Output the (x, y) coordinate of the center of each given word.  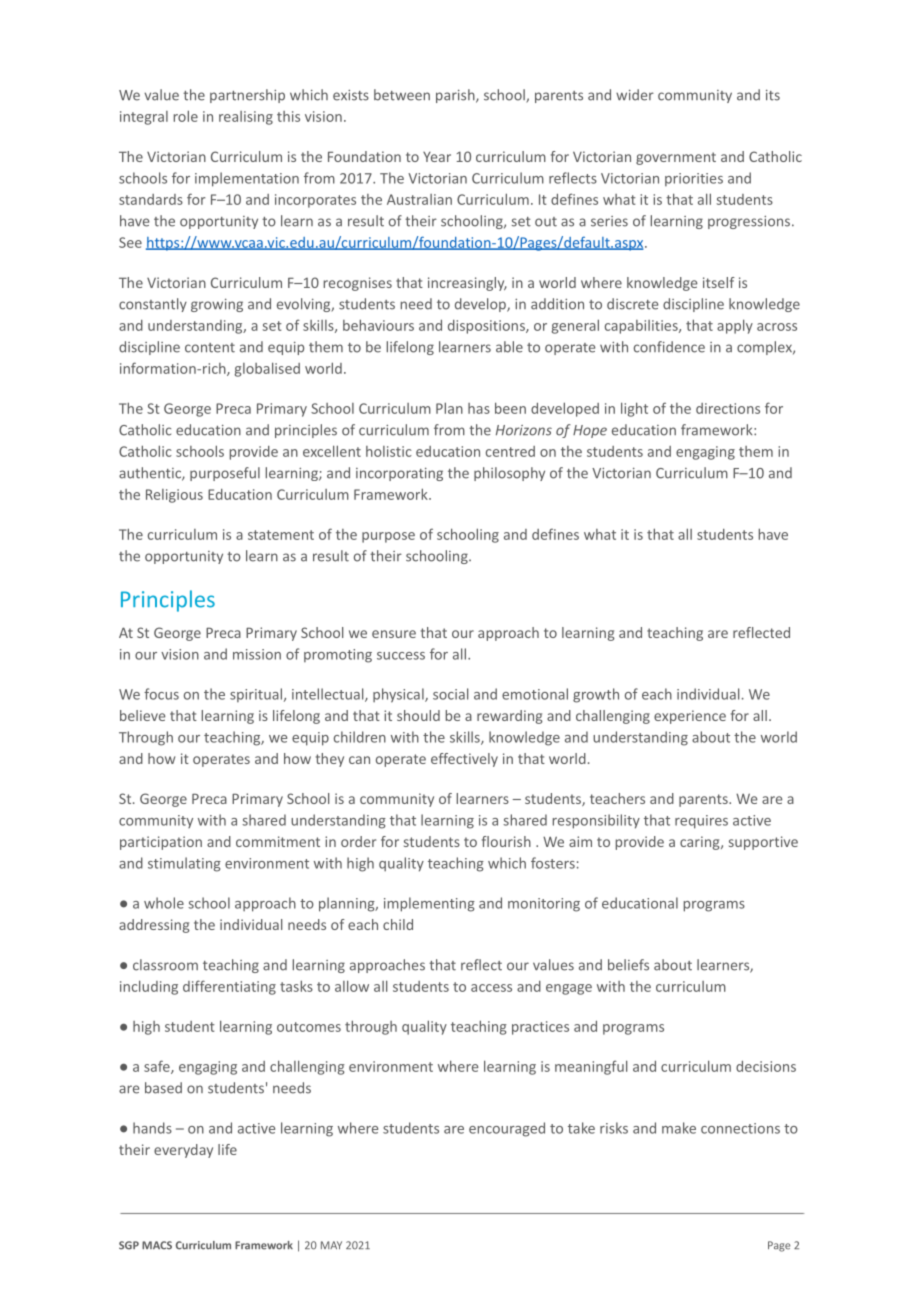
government (676, 158)
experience (690, 717)
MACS (157, 1245)
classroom (165, 965)
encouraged (507, 1129)
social (450, 694)
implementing (429, 904)
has (479, 408)
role (186, 116)
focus (161, 694)
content (210, 348)
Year (437, 157)
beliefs (628, 965)
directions (728, 408)
